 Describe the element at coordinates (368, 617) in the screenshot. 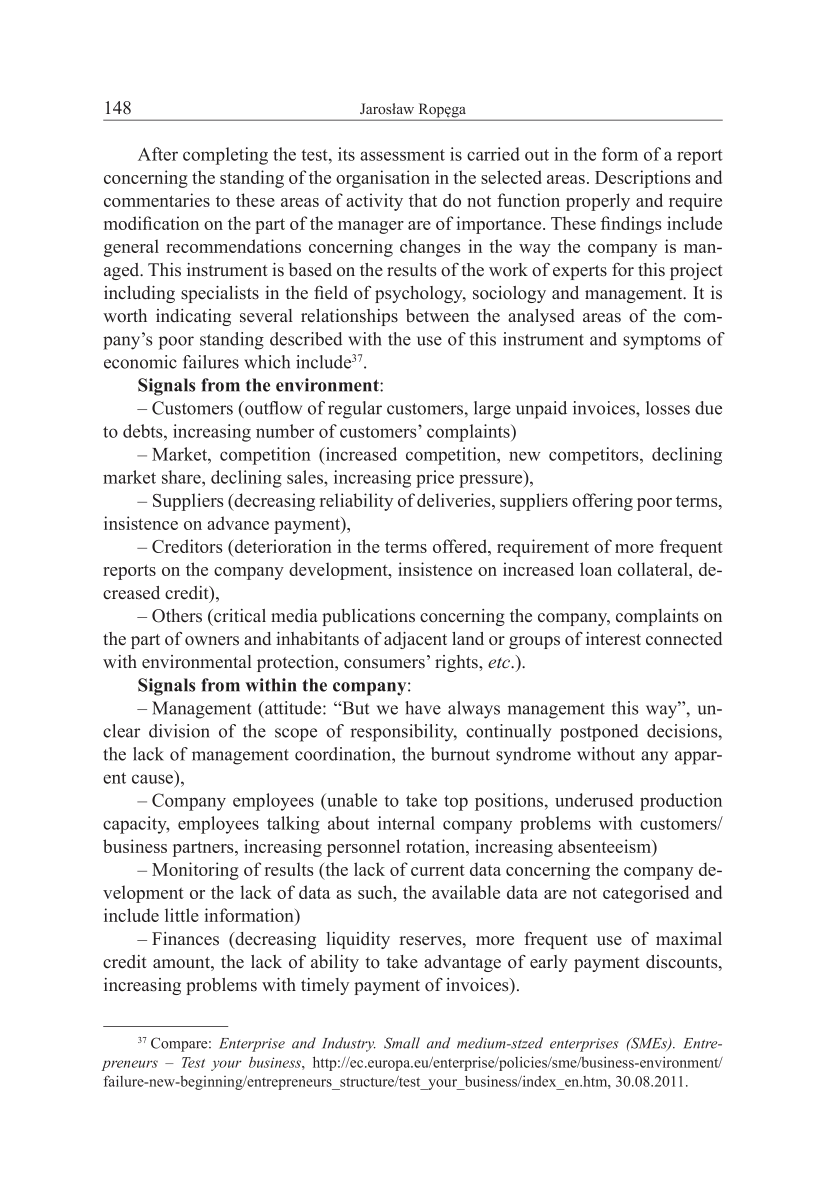

I see `publications` at that location.
